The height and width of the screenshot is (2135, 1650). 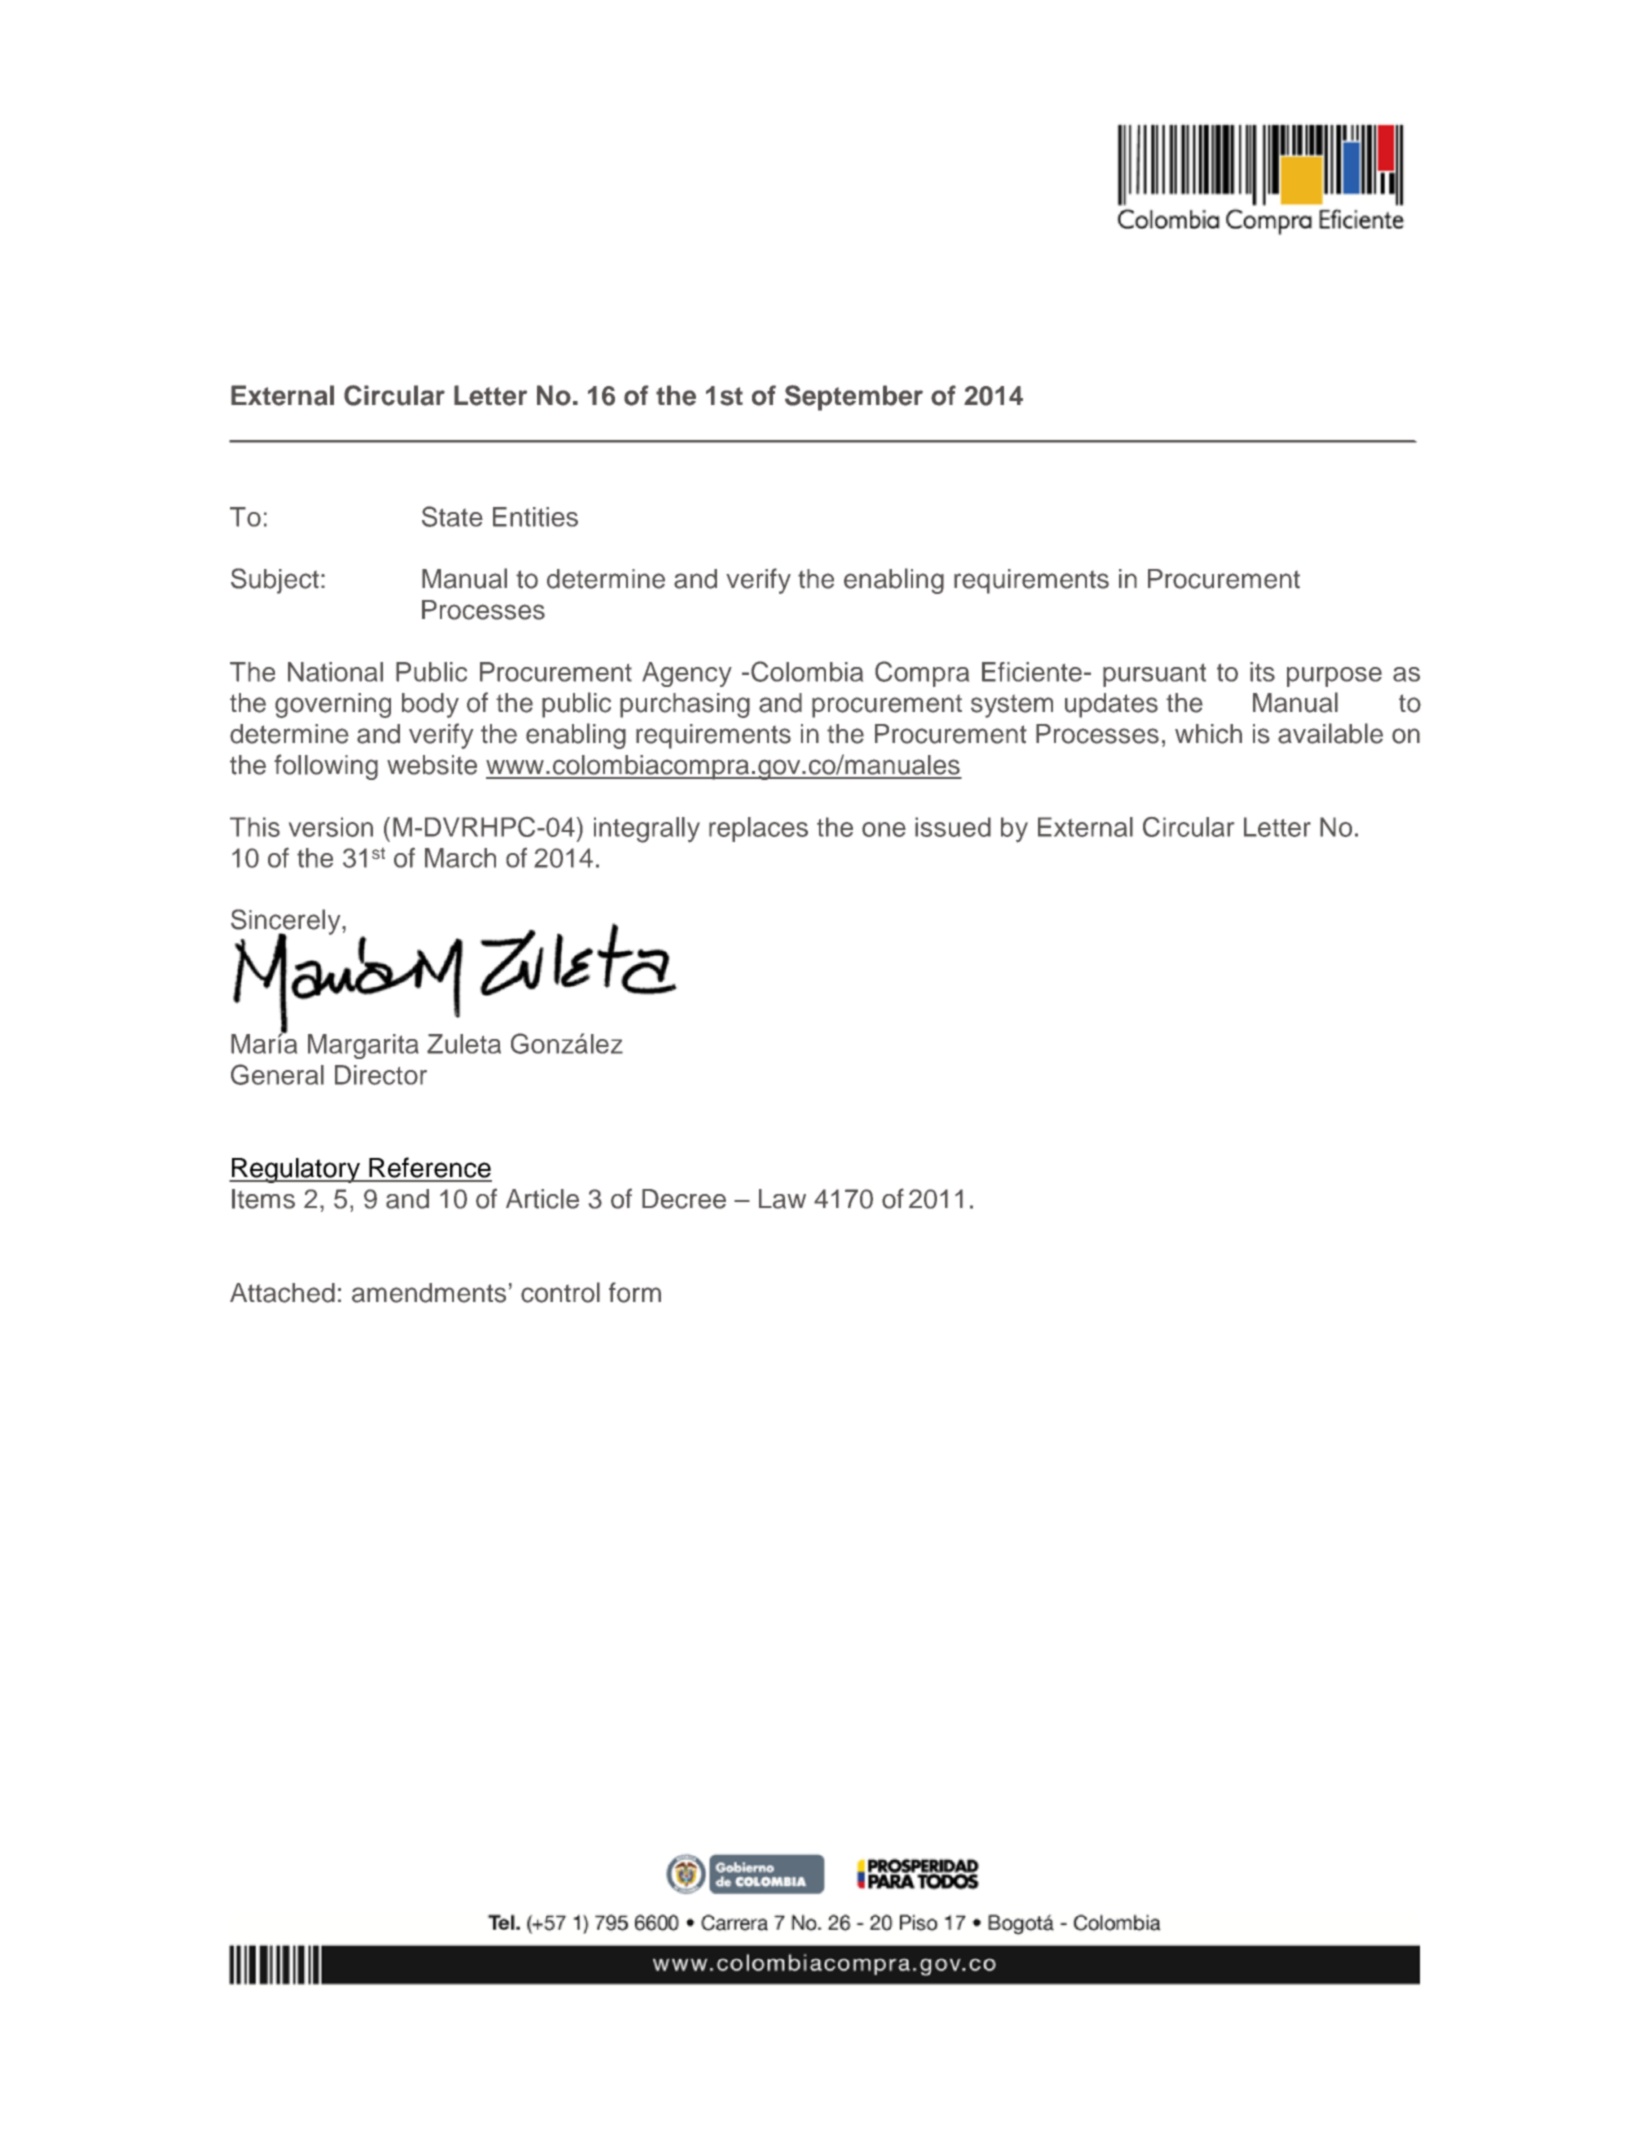 What do you see at coordinates (684, 1199) in the screenshot?
I see `Decree` at bounding box center [684, 1199].
